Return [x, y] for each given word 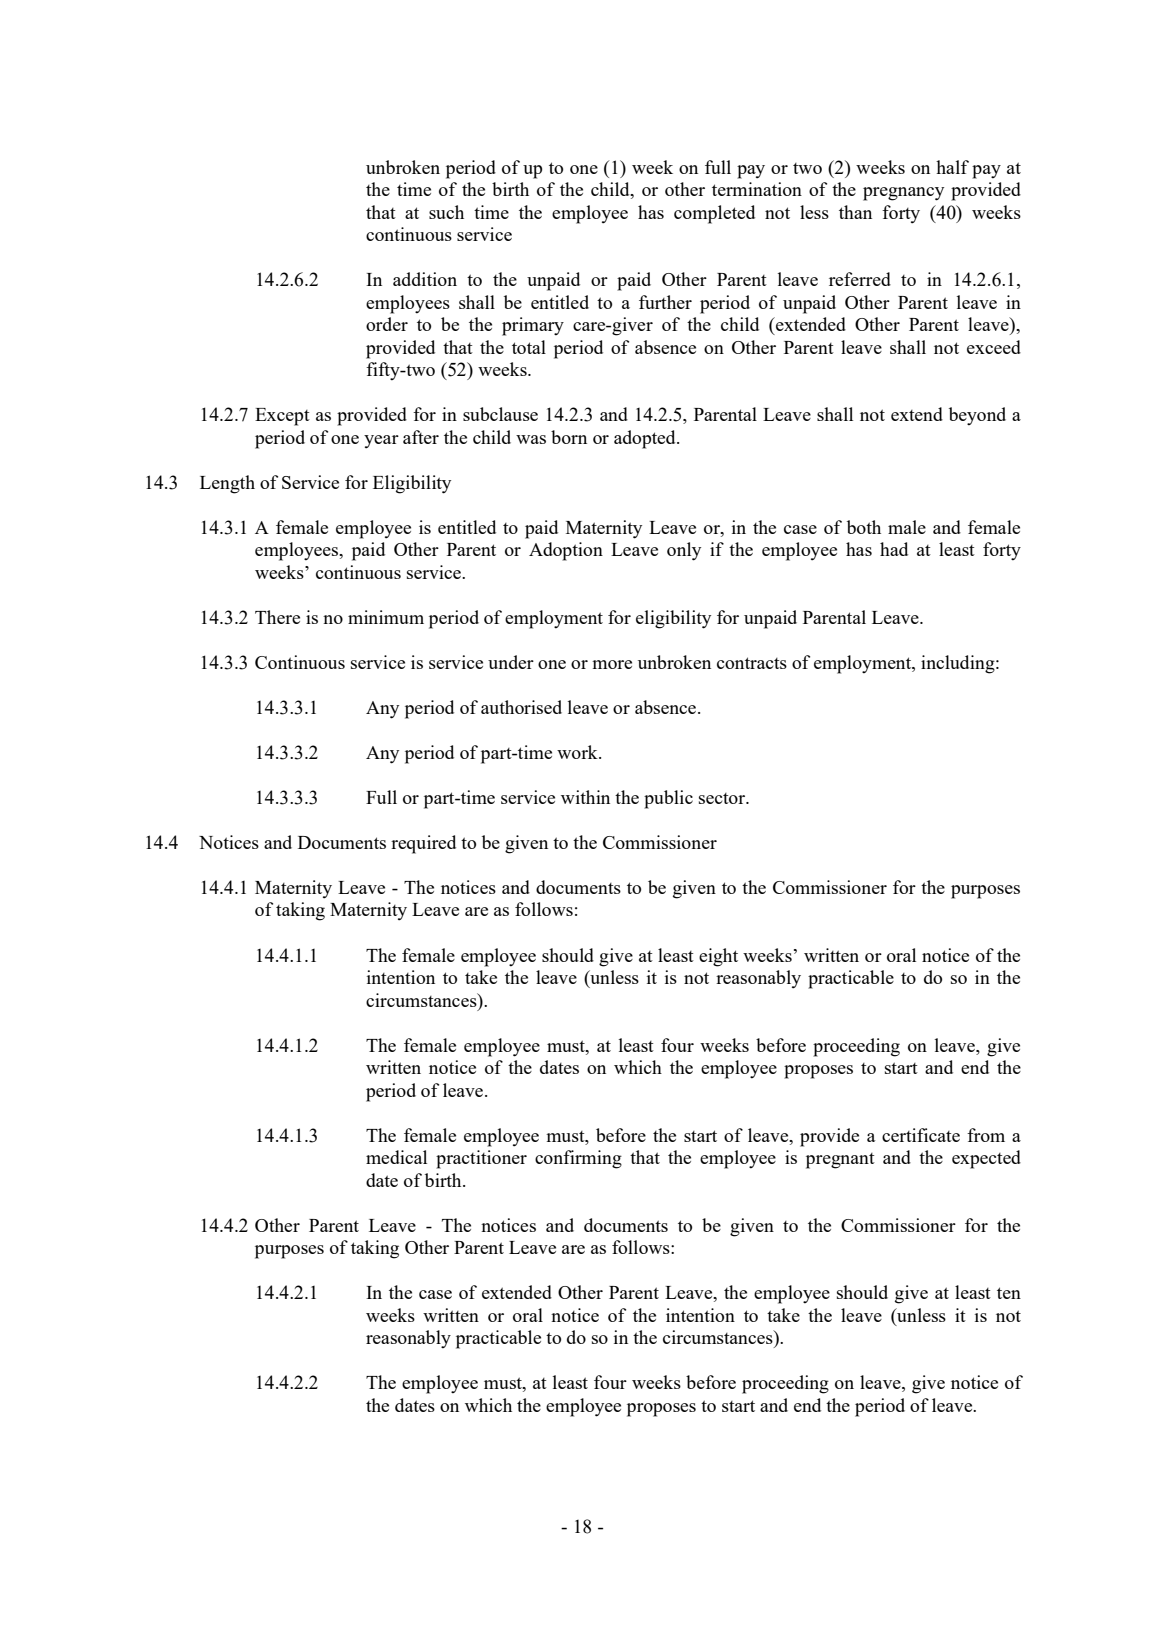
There [277, 617]
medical [396, 1157]
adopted [646, 439]
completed [714, 214]
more [612, 664]
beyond [977, 416]
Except [282, 417]
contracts [752, 663]
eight [718, 957]
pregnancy [903, 194]
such [446, 212]
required [423, 844]
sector [723, 798]
